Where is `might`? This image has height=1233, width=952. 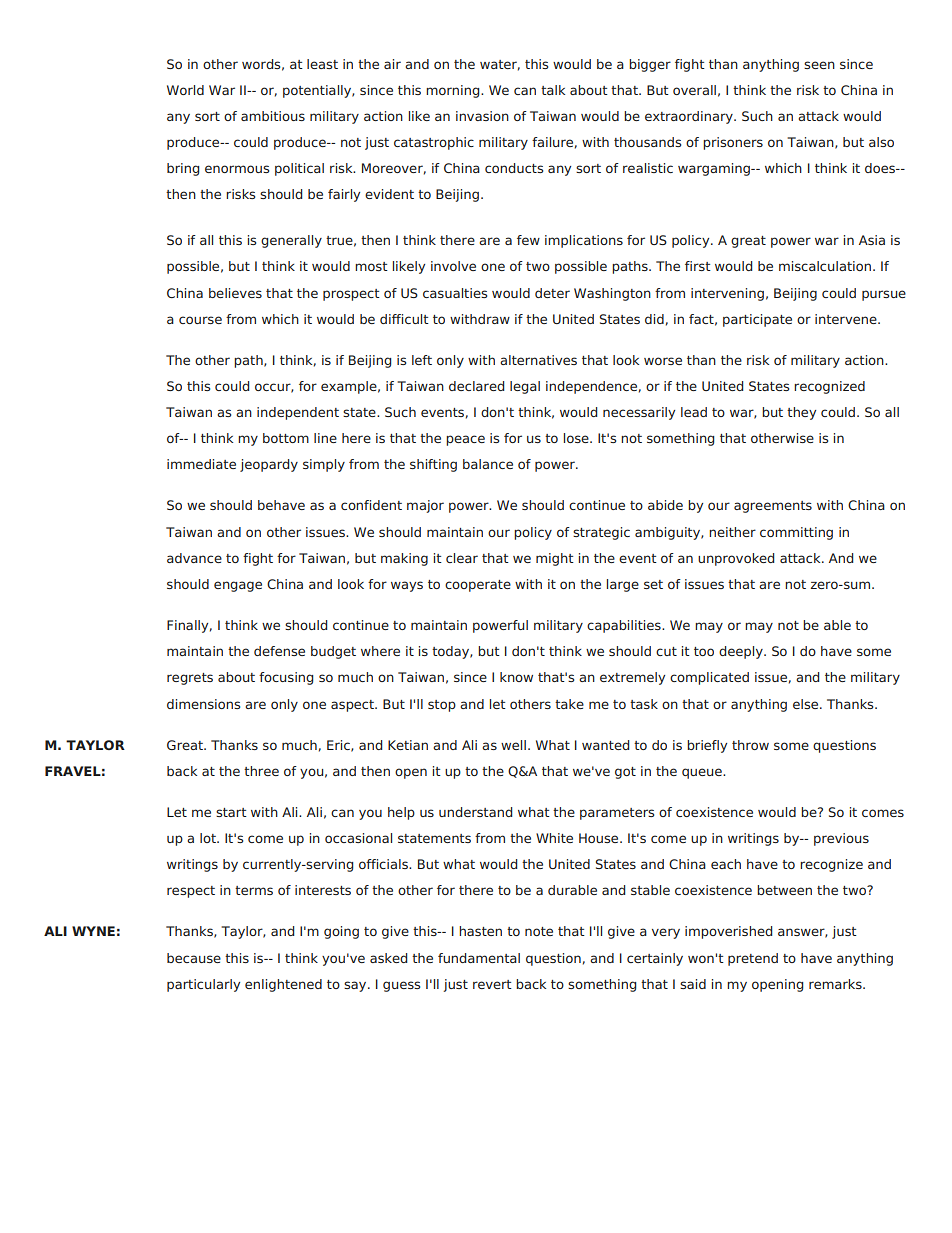 might is located at coordinates (555, 559).
